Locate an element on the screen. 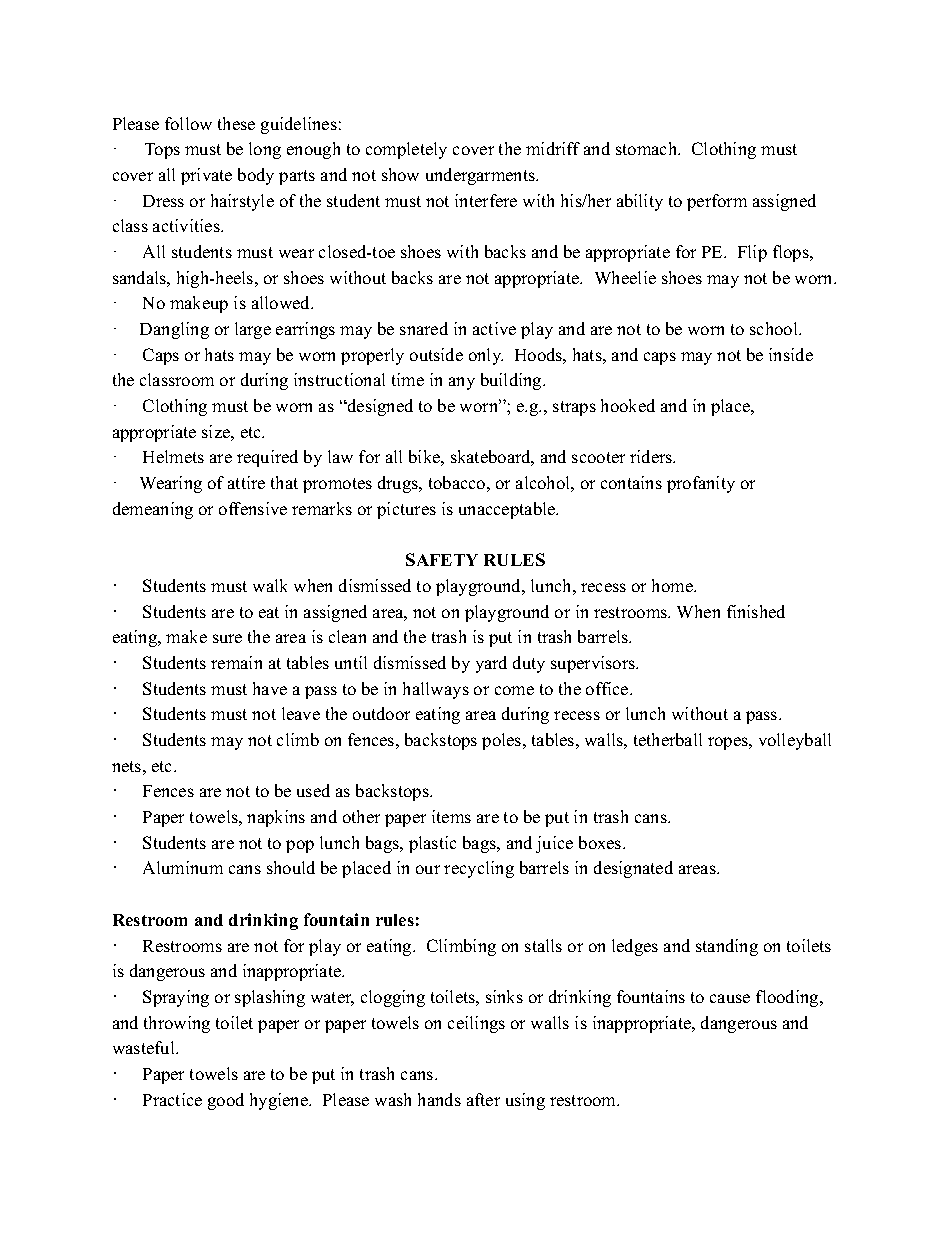 The height and width of the screenshot is (1233, 952). inside is located at coordinates (791, 354).
